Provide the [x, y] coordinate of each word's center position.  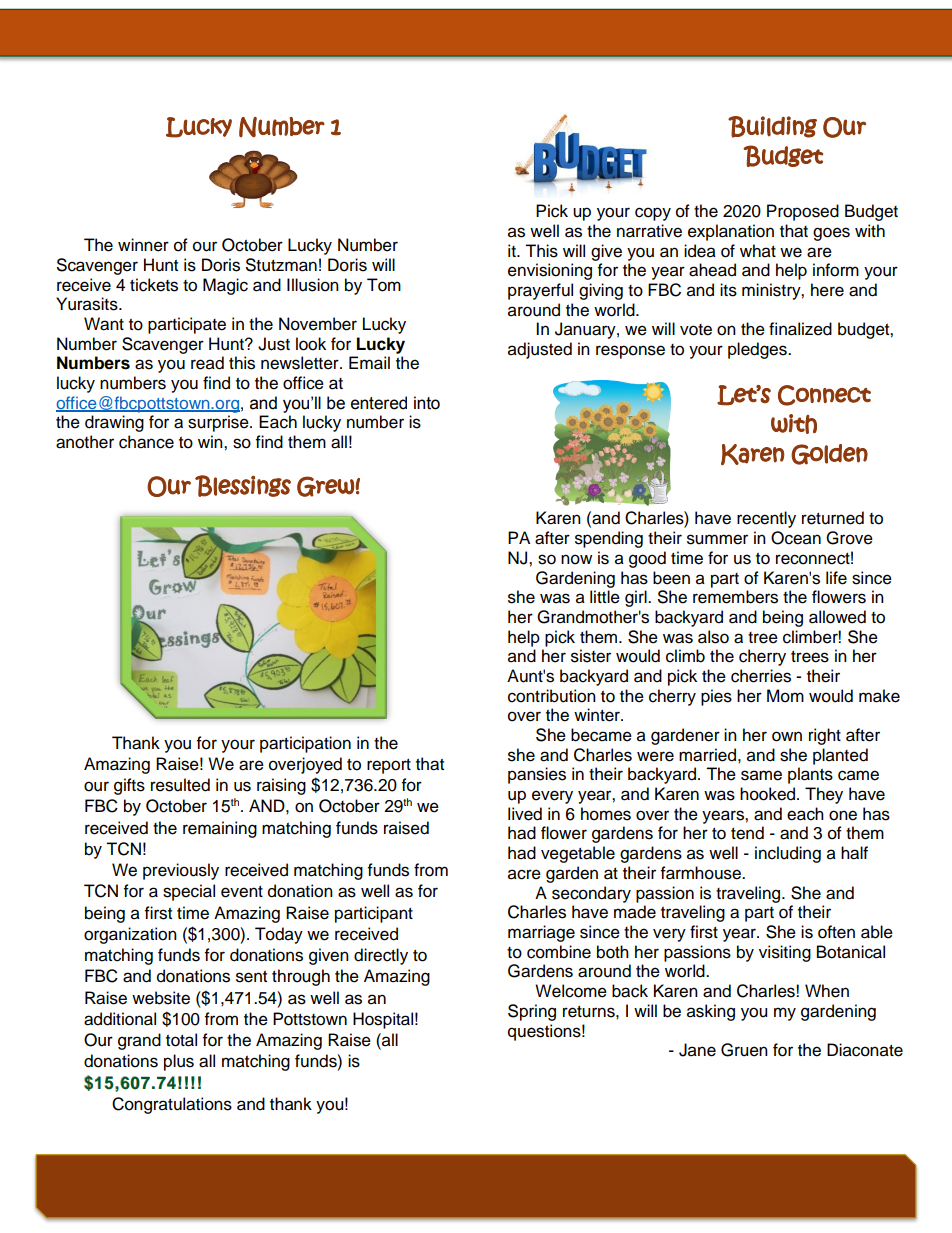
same [761, 775]
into [427, 403]
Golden [829, 454]
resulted [180, 785]
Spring [532, 1012]
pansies [537, 775]
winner [143, 245]
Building [772, 127]
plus [179, 1062]
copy [653, 214]
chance [146, 442]
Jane [697, 1050]
